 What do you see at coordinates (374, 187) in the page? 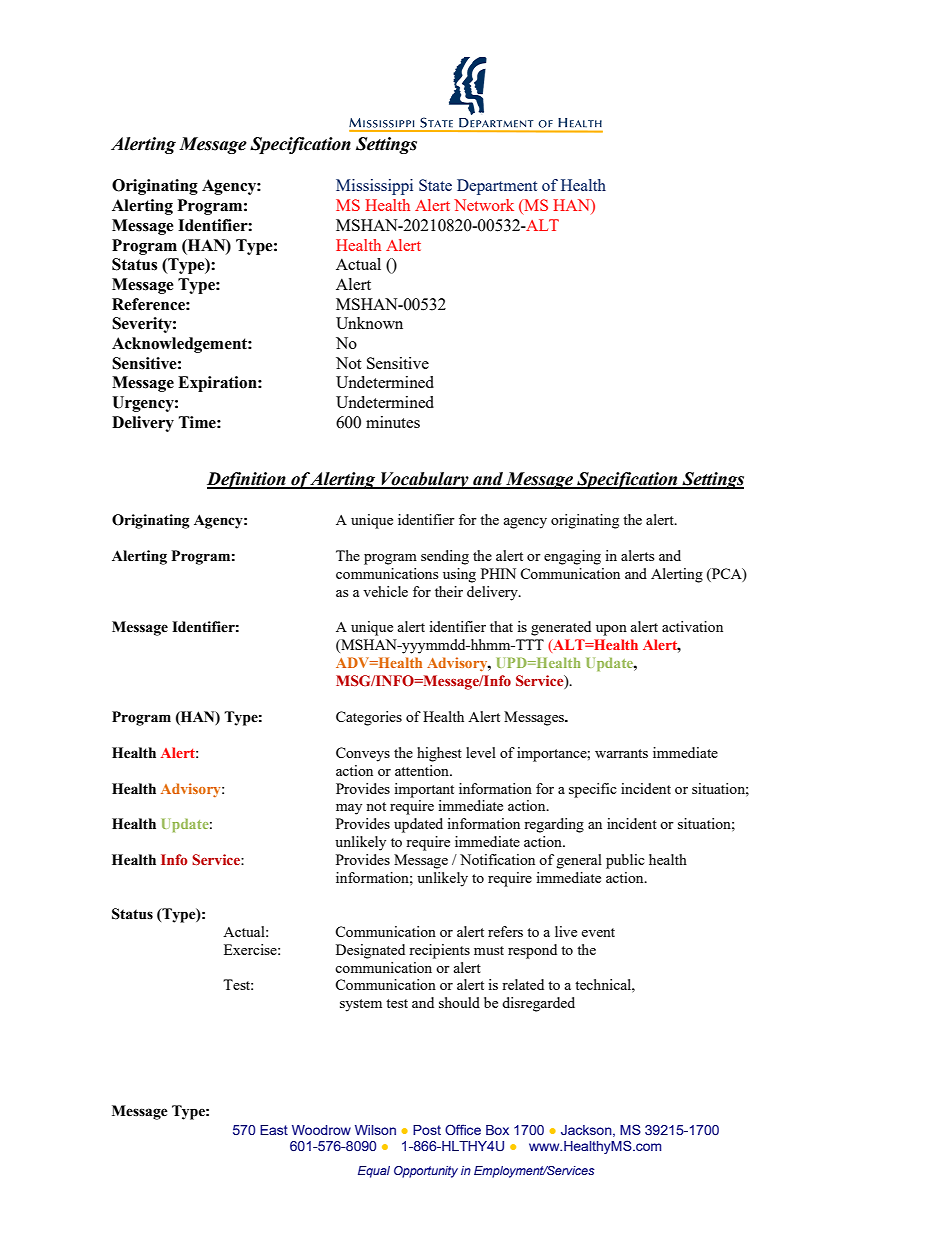
I see `Mississippi` at bounding box center [374, 187].
